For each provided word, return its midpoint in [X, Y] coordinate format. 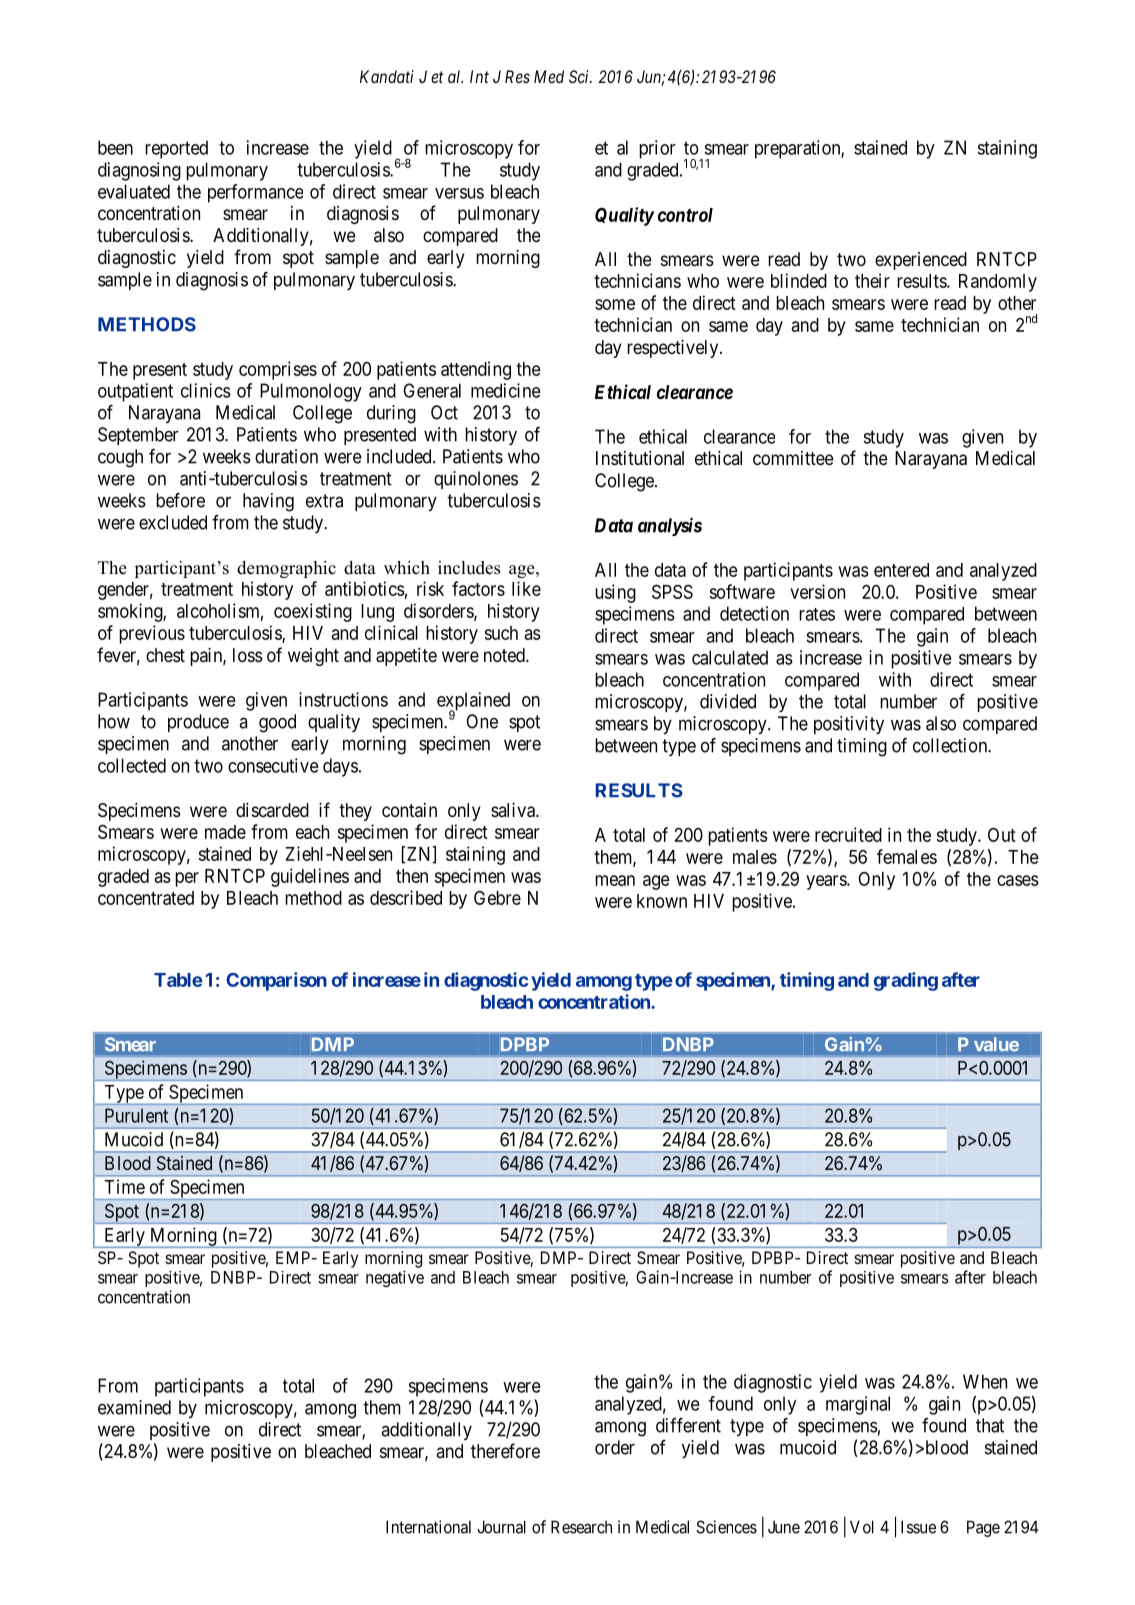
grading [906, 981]
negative [395, 1278]
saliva [514, 810]
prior [657, 149]
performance [255, 193]
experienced [921, 261]
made [225, 832]
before [180, 500]
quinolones [476, 480]
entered [901, 570]
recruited [848, 834]
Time [125, 1186]
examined [134, 1407]
